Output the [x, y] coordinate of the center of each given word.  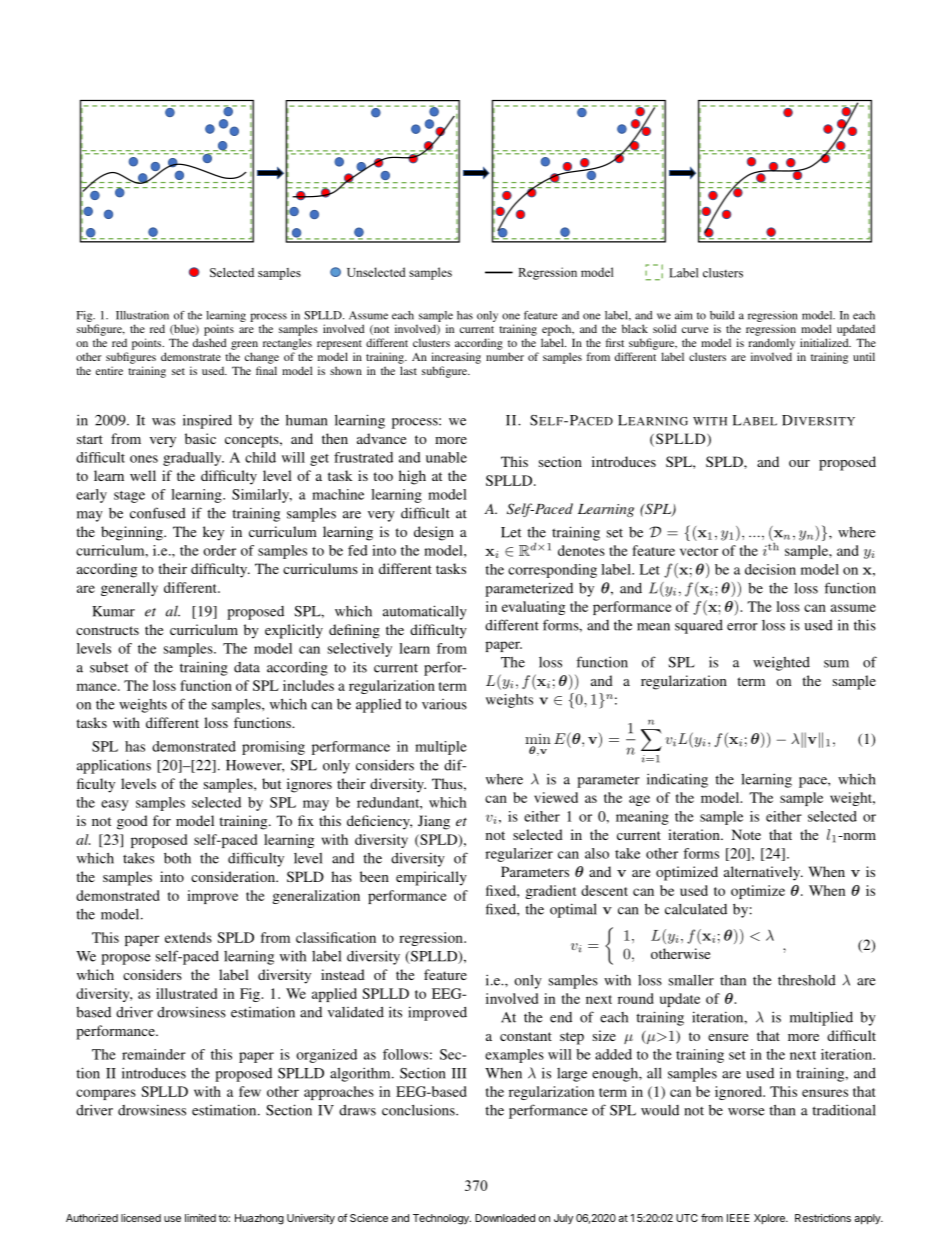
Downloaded [505, 1218]
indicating [677, 780]
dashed [209, 342]
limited [200, 1218]
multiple [441, 748]
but [271, 783]
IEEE [738, 1218]
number [505, 356]
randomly [771, 344]
